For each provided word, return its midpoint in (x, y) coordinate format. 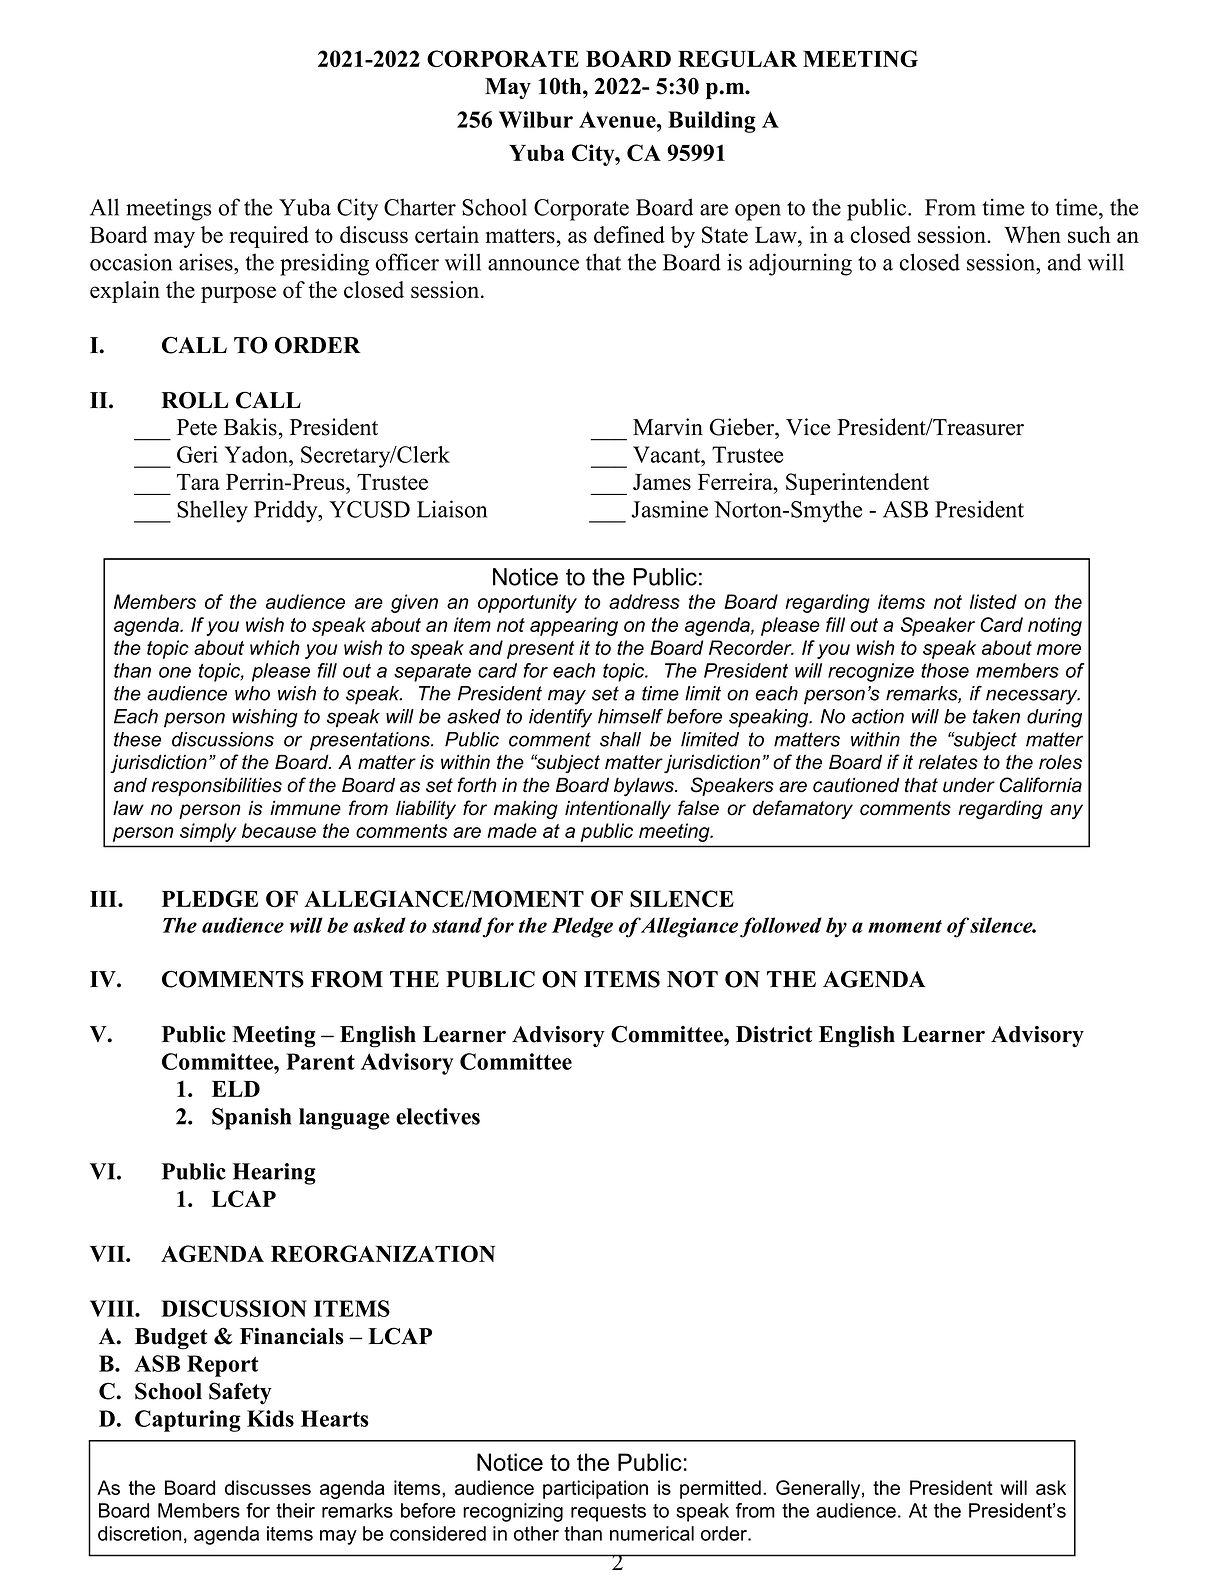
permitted (720, 1489)
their (295, 1510)
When (1032, 234)
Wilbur (536, 119)
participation (595, 1489)
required (269, 237)
